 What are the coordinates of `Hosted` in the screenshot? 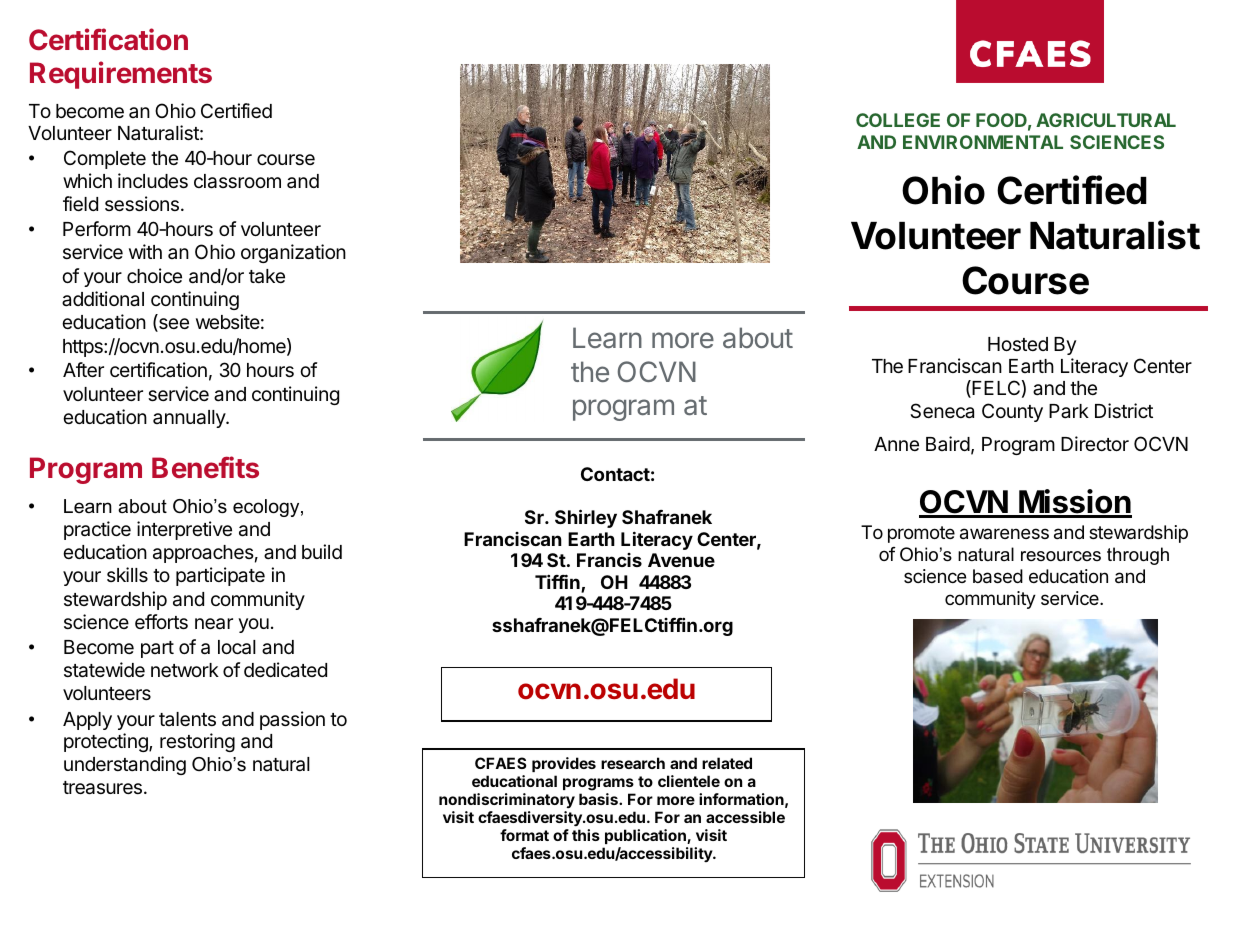 It's located at (1018, 344).
